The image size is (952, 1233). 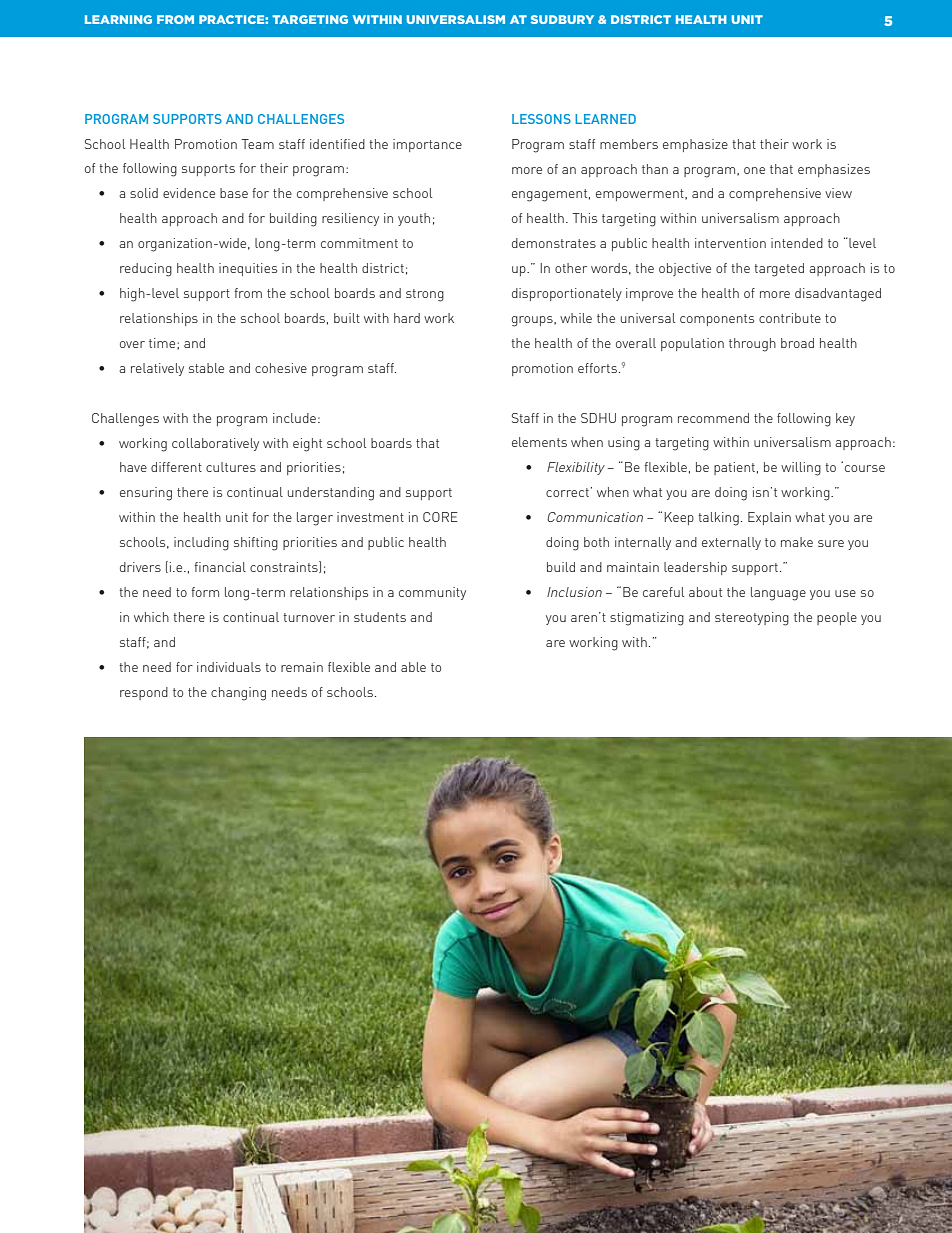 I want to click on while, so click(x=576, y=318).
